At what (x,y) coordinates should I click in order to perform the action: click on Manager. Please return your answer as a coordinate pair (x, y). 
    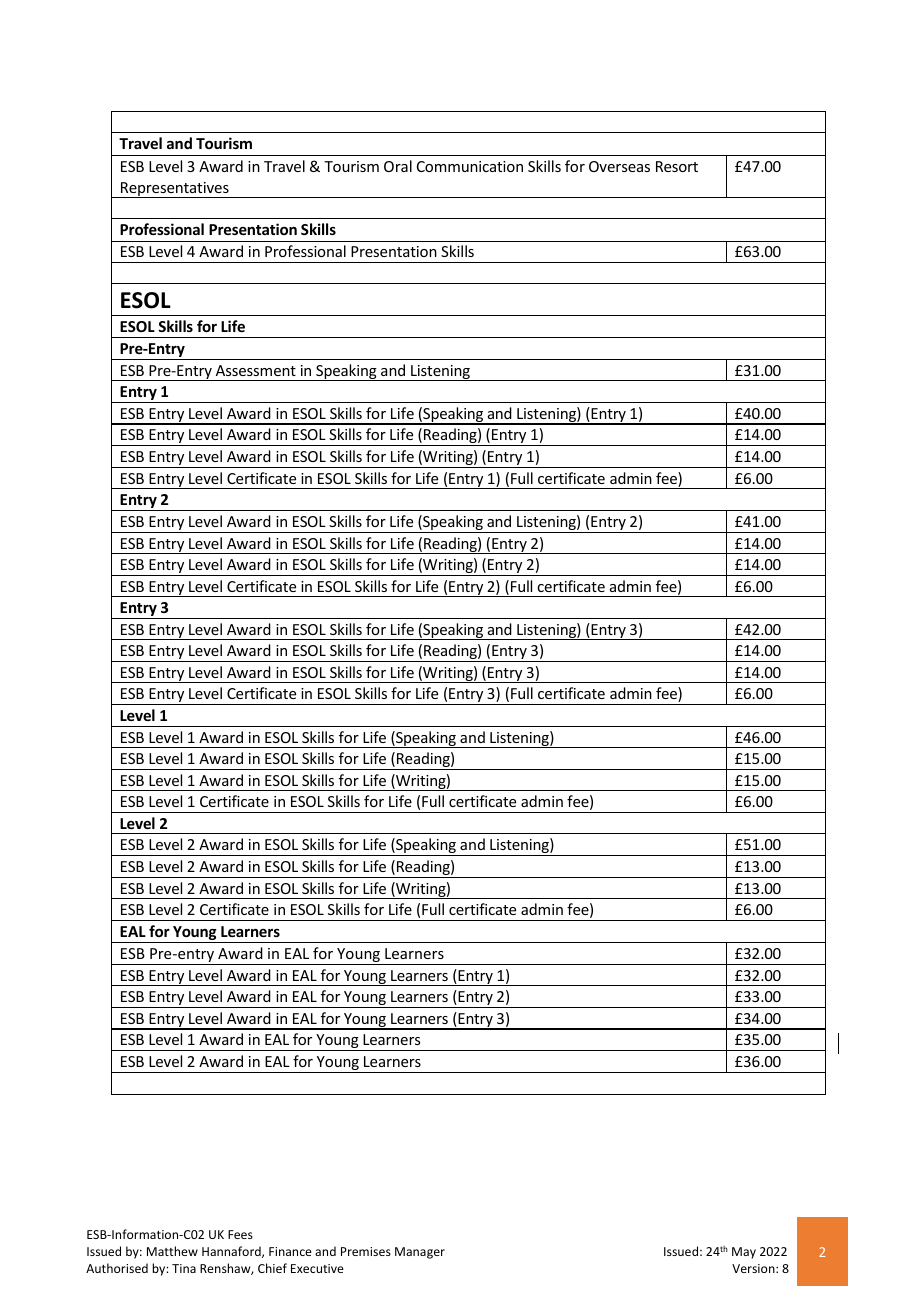
    Looking at the image, I should click on (420, 1253).
